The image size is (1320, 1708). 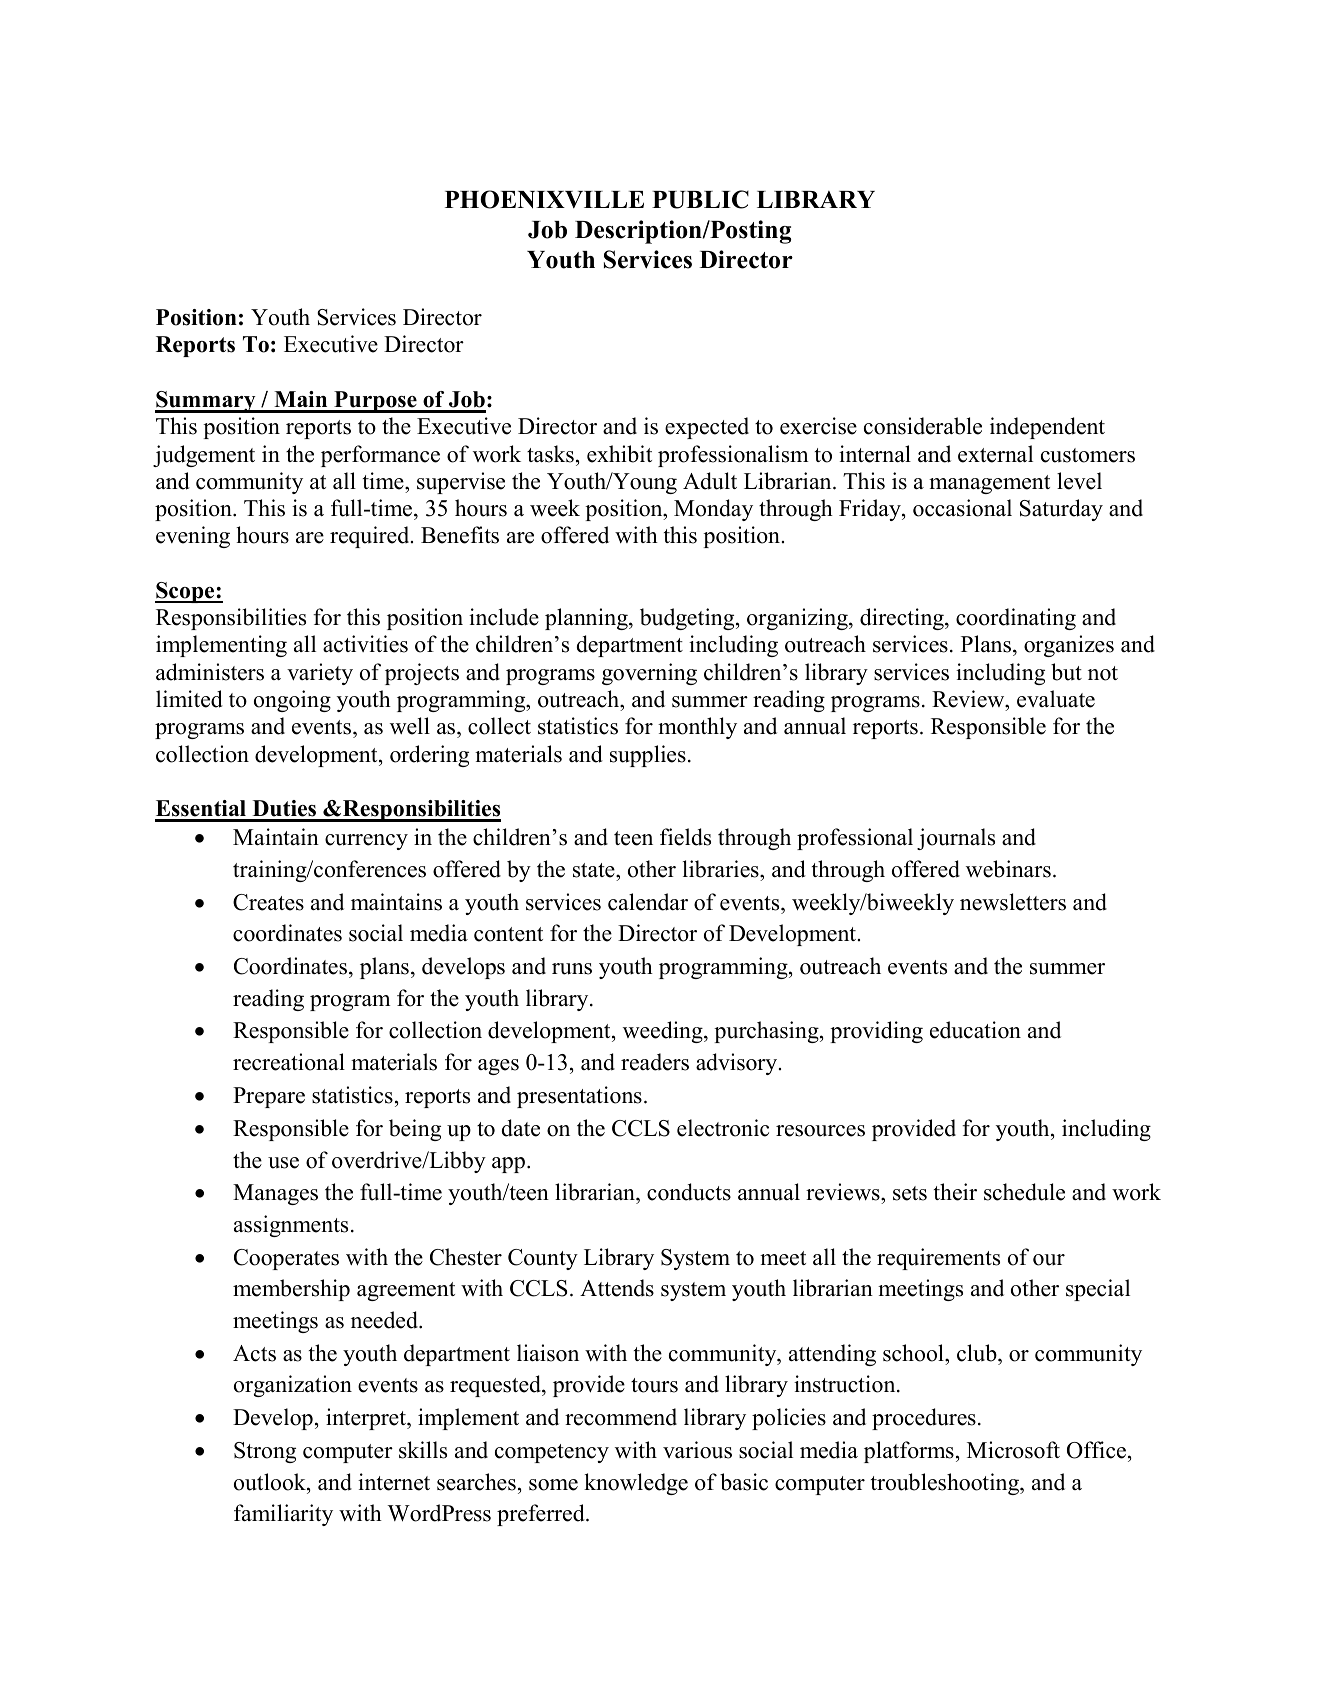 What do you see at coordinates (700, 199) in the screenshot?
I see `PUBLIC` at bounding box center [700, 199].
